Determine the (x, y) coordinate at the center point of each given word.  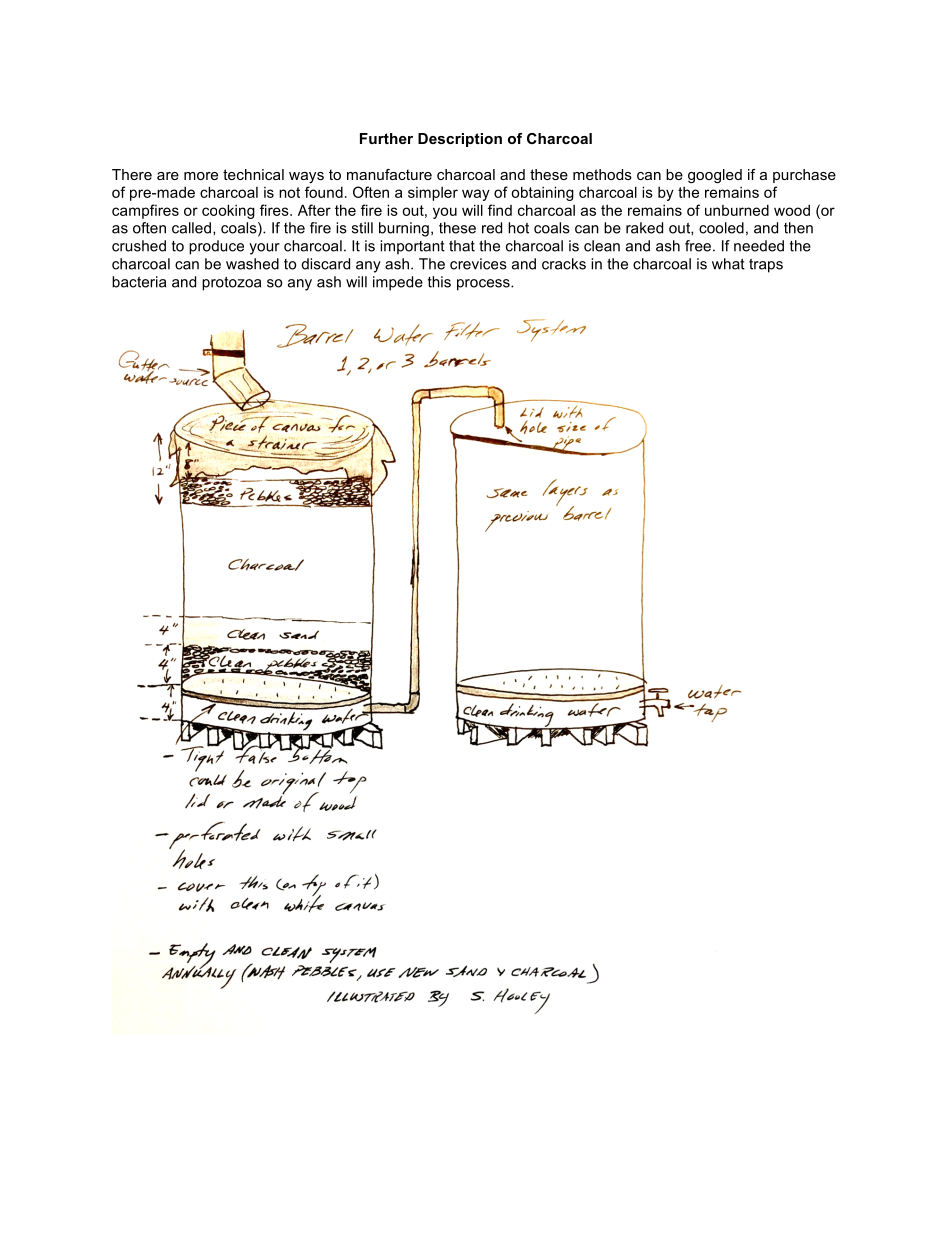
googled (715, 176)
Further (386, 138)
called (191, 228)
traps (766, 266)
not (289, 192)
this (439, 282)
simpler (433, 194)
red (492, 228)
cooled (721, 228)
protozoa (231, 284)
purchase (804, 176)
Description (460, 140)
